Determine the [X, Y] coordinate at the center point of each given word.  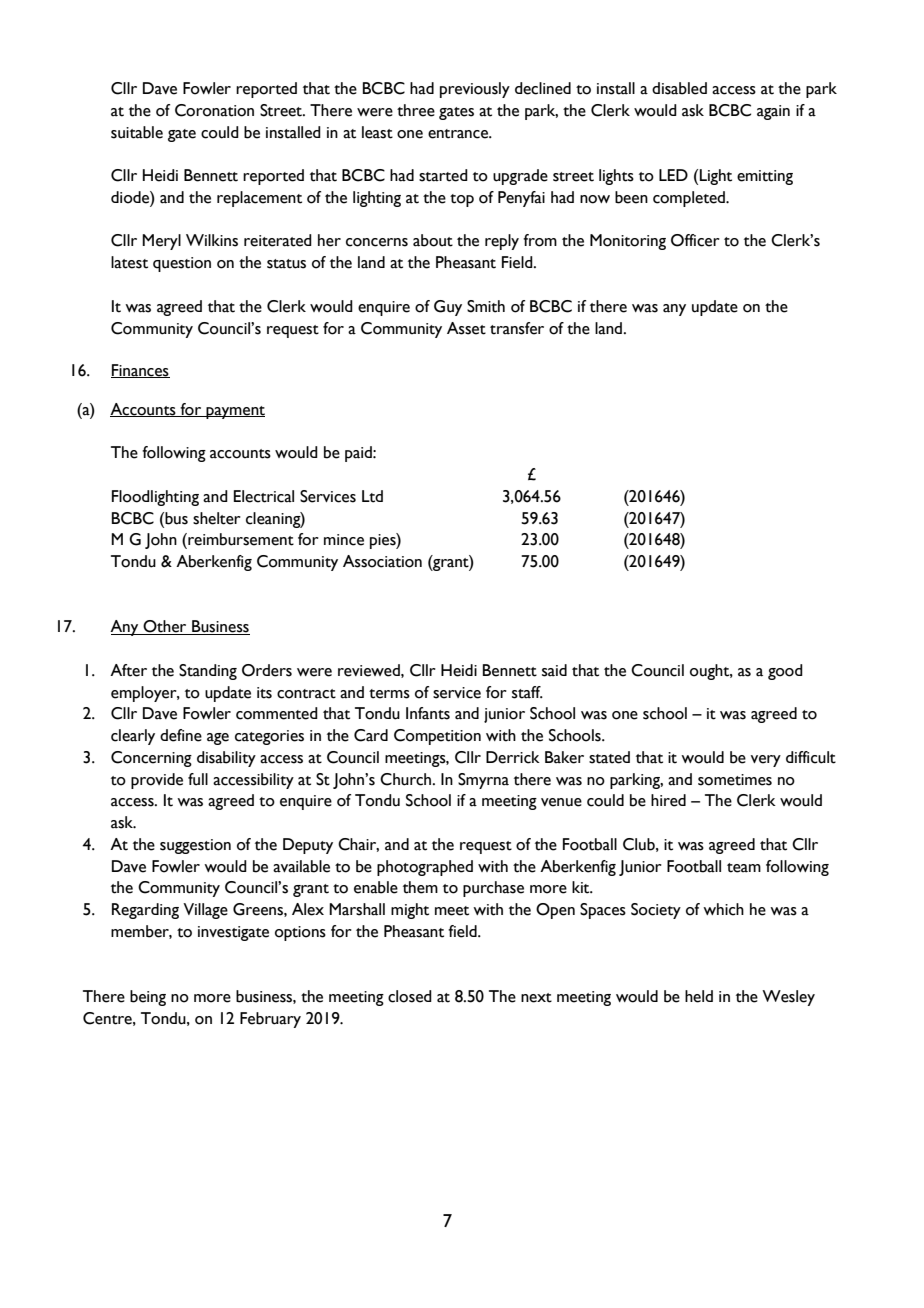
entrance [459, 134]
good [785, 672]
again [773, 112]
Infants [428, 713]
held [699, 996]
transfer [517, 328]
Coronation [214, 110]
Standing [208, 672]
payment [234, 412]
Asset [466, 328]
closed [410, 996]
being [148, 998]
